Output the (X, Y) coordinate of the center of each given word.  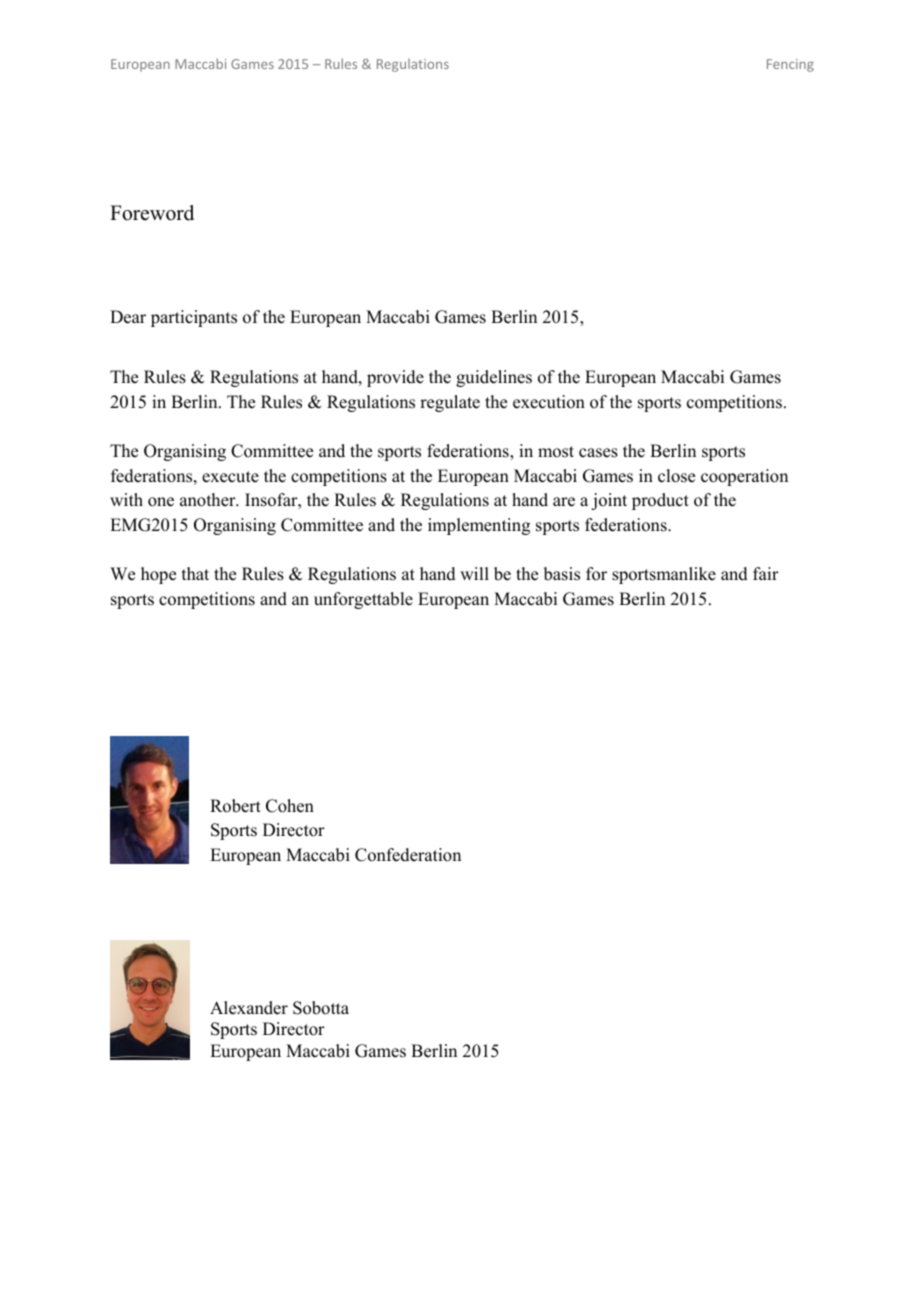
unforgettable (363, 600)
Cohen (290, 806)
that (195, 573)
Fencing (790, 65)
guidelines (494, 378)
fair (766, 573)
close (676, 476)
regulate (450, 403)
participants (194, 318)
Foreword (152, 213)
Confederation (408, 855)
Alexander (249, 1008)
